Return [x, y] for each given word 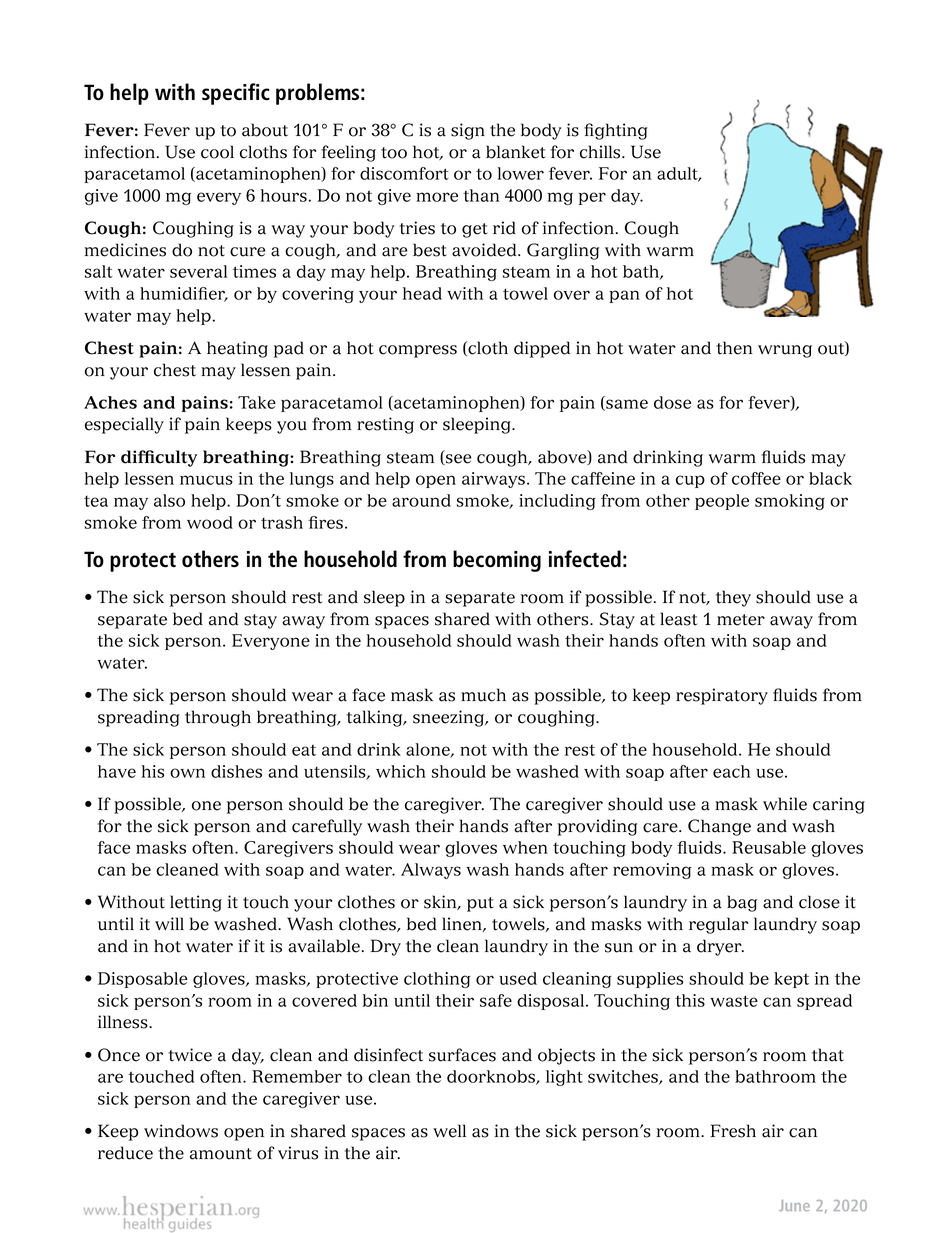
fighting [616, 131]
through [218, 718]
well [449, 1131]
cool [217, 152]
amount [221, 1154]
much [483, 695]
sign [468, 131]
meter [741, 620]
